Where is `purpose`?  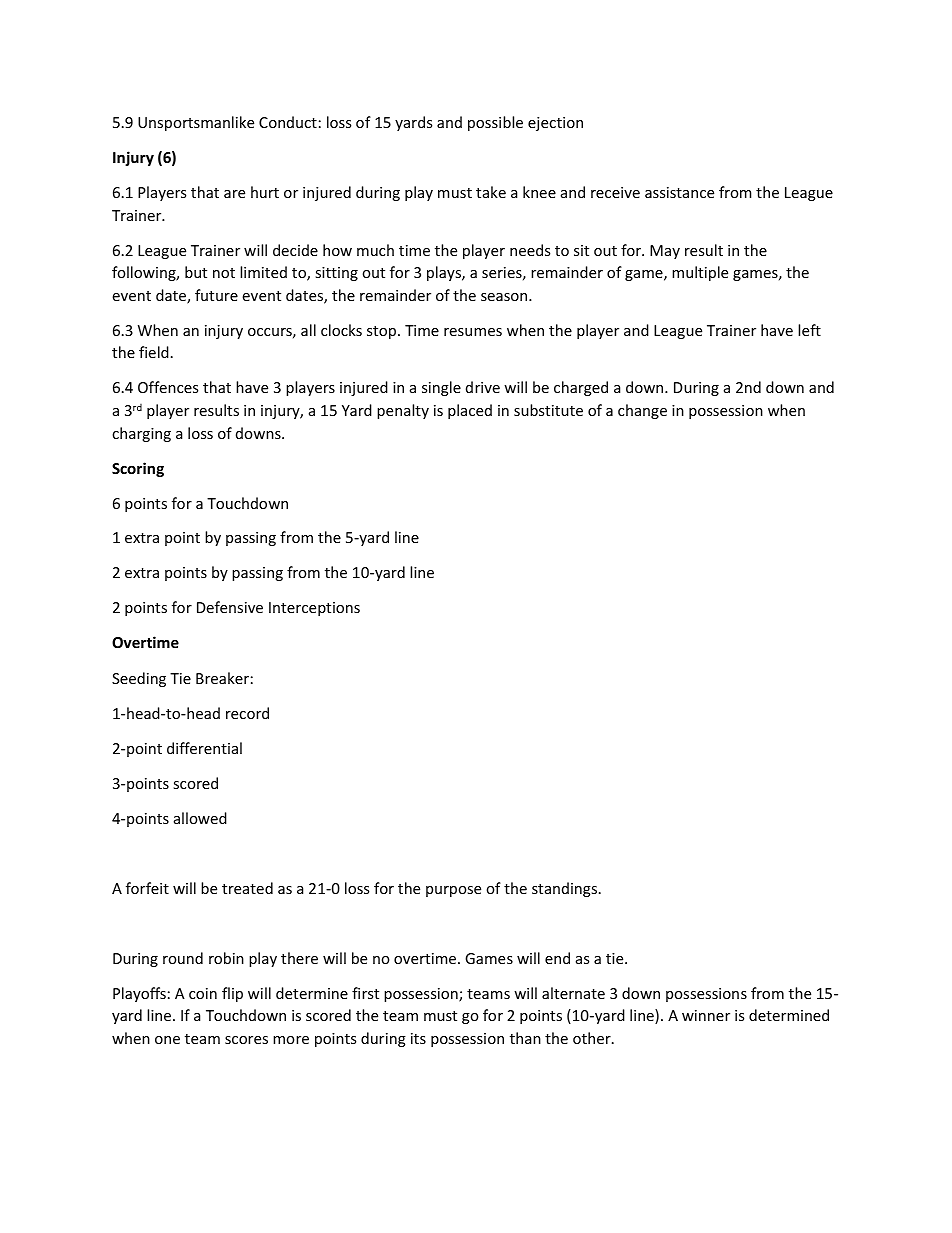
purpose is located at coordinates (453, 891).
